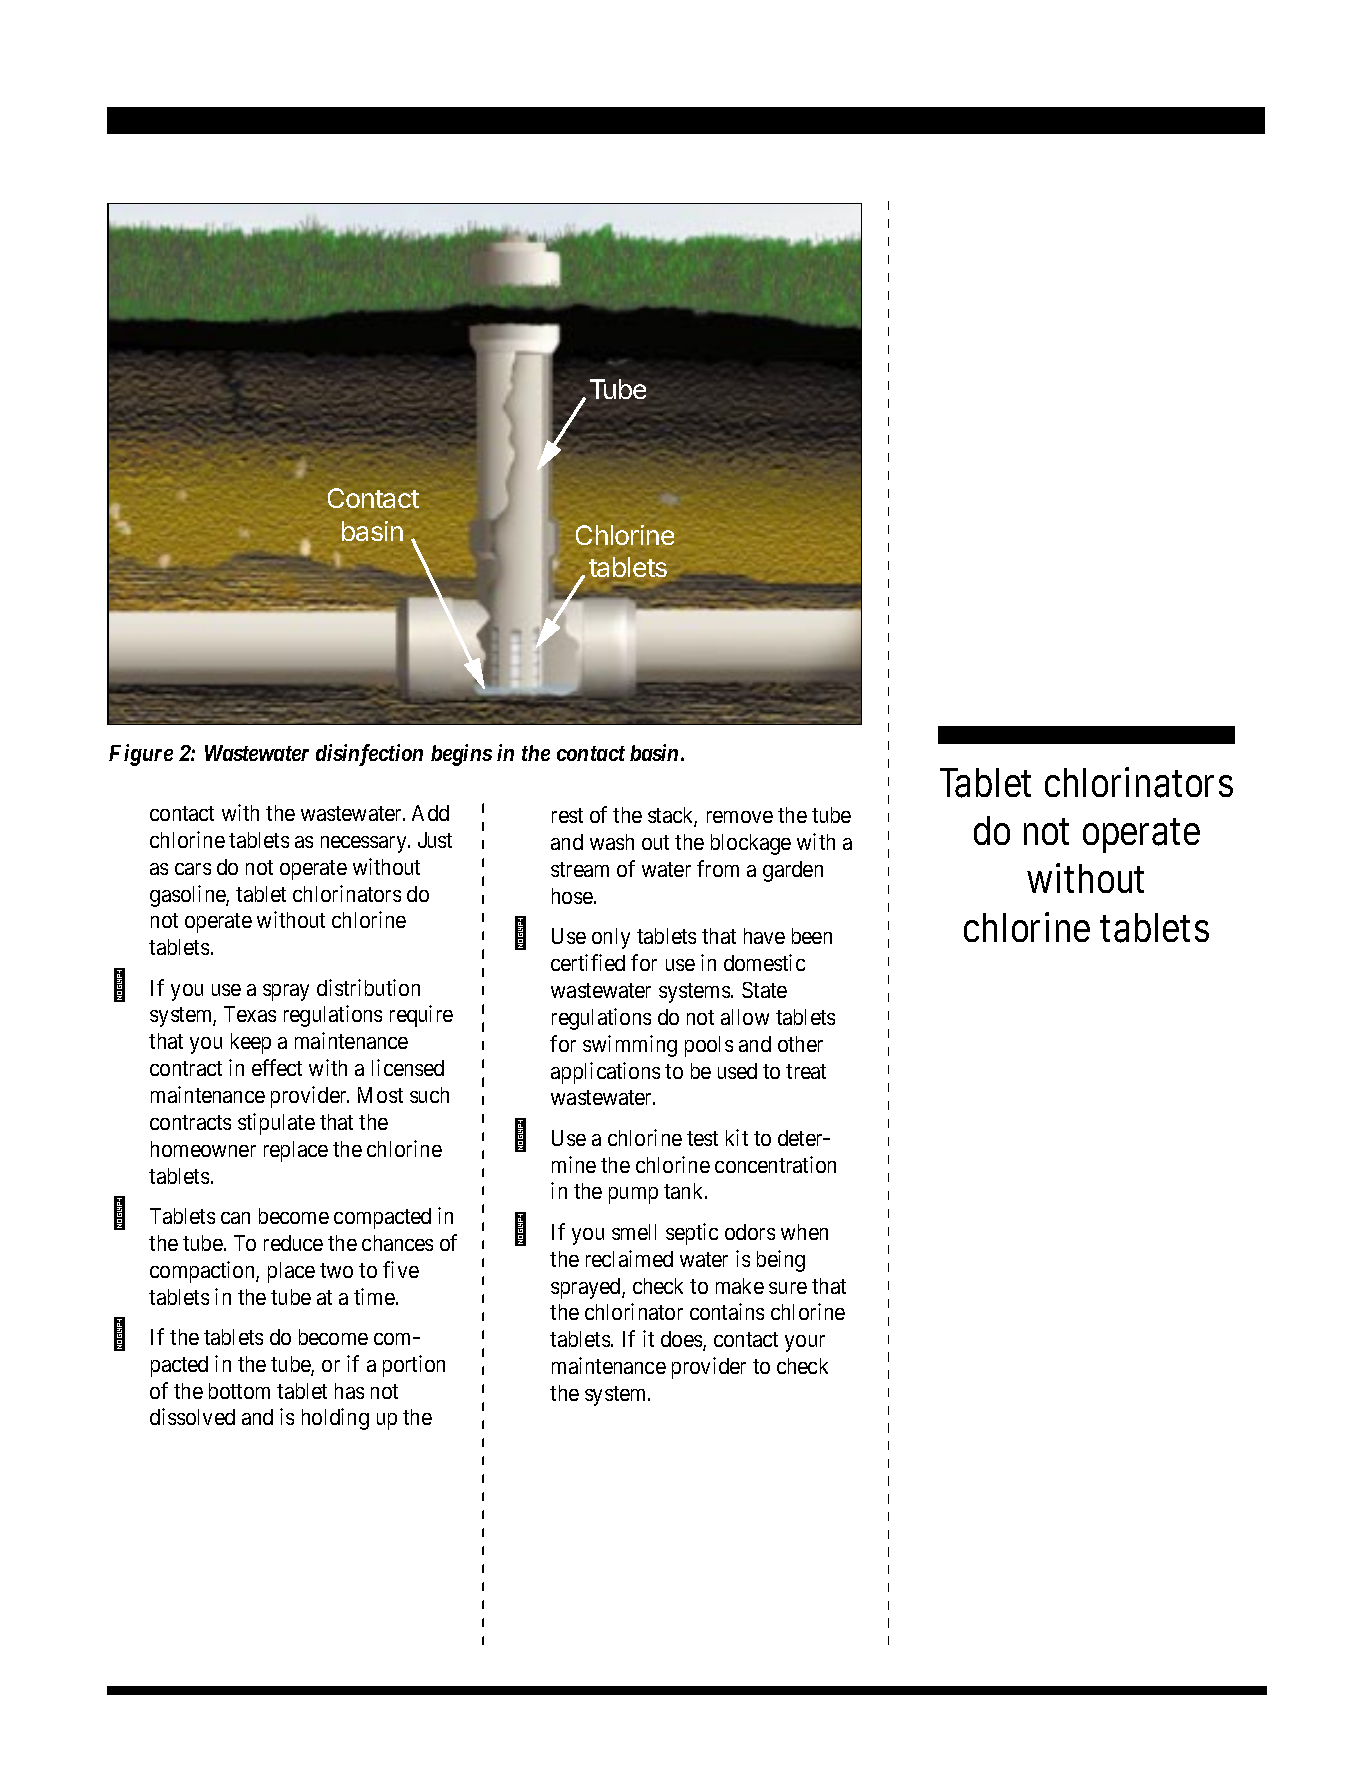  What do you see at coordinates (681, 1339) in the document?
I see `does` at bounding box center [681, 1339].
